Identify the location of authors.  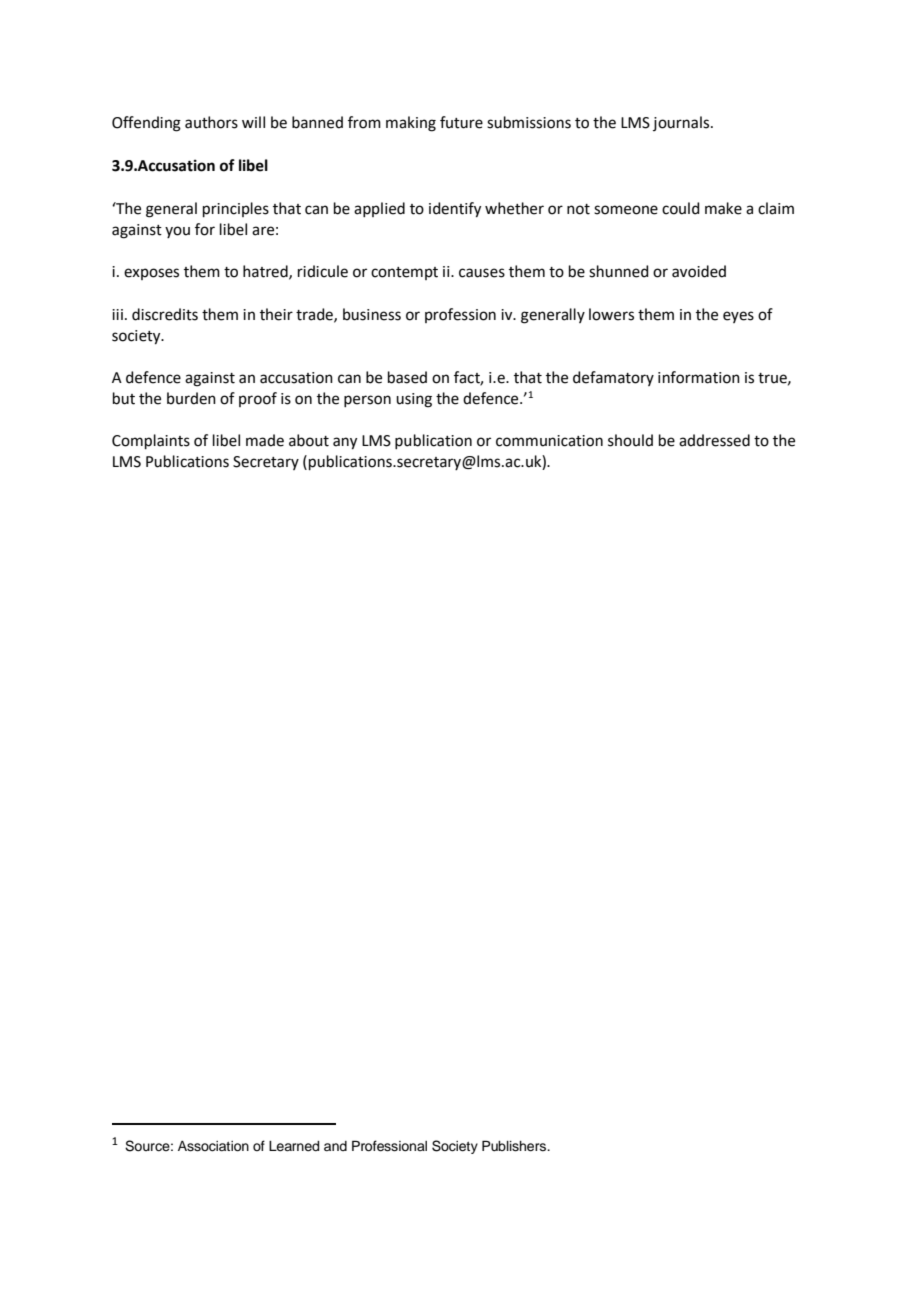
(211, 122).
